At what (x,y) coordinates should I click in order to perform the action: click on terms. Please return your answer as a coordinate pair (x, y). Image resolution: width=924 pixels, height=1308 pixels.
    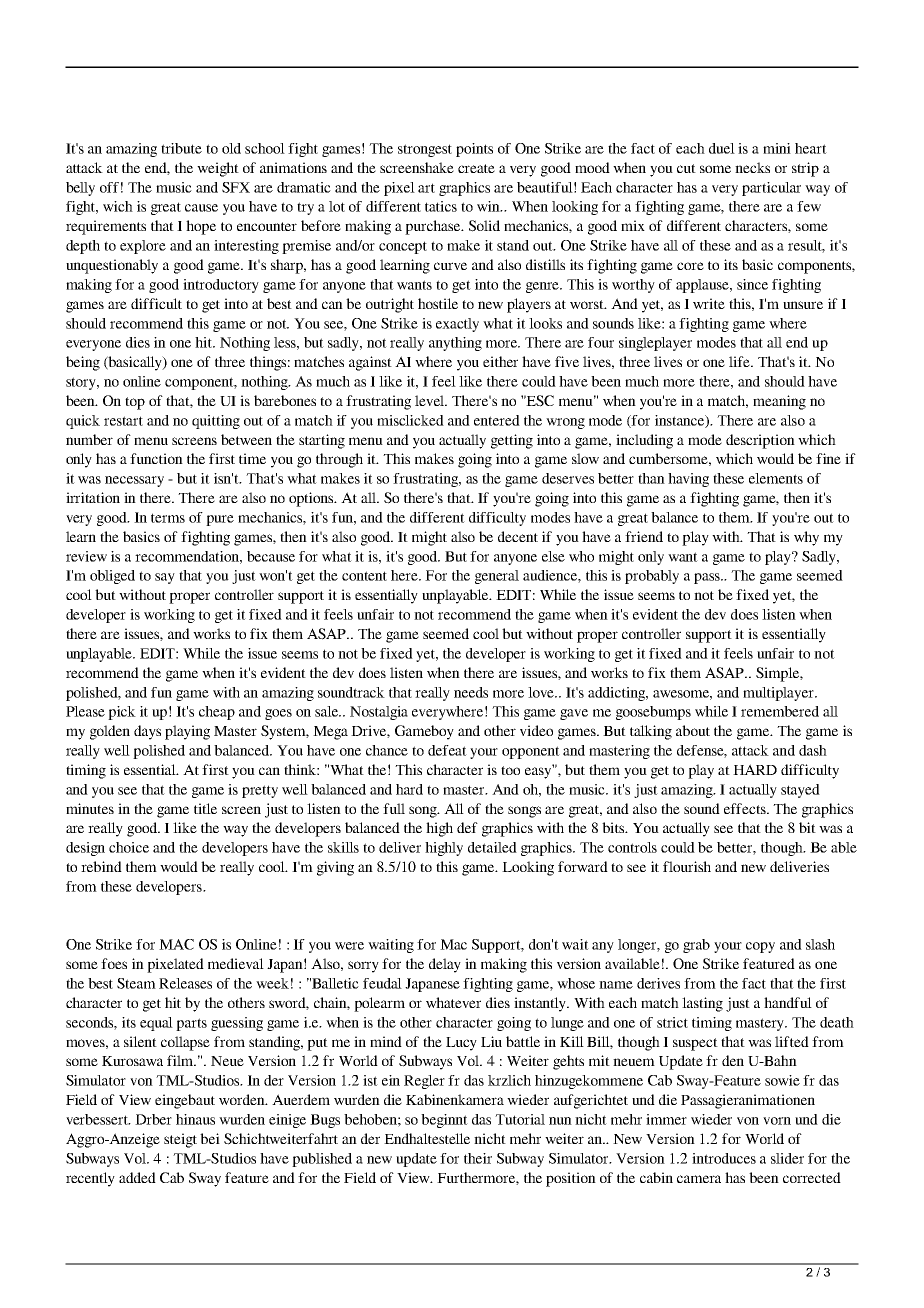
    Looking at the image, I should click on (168, 518).
